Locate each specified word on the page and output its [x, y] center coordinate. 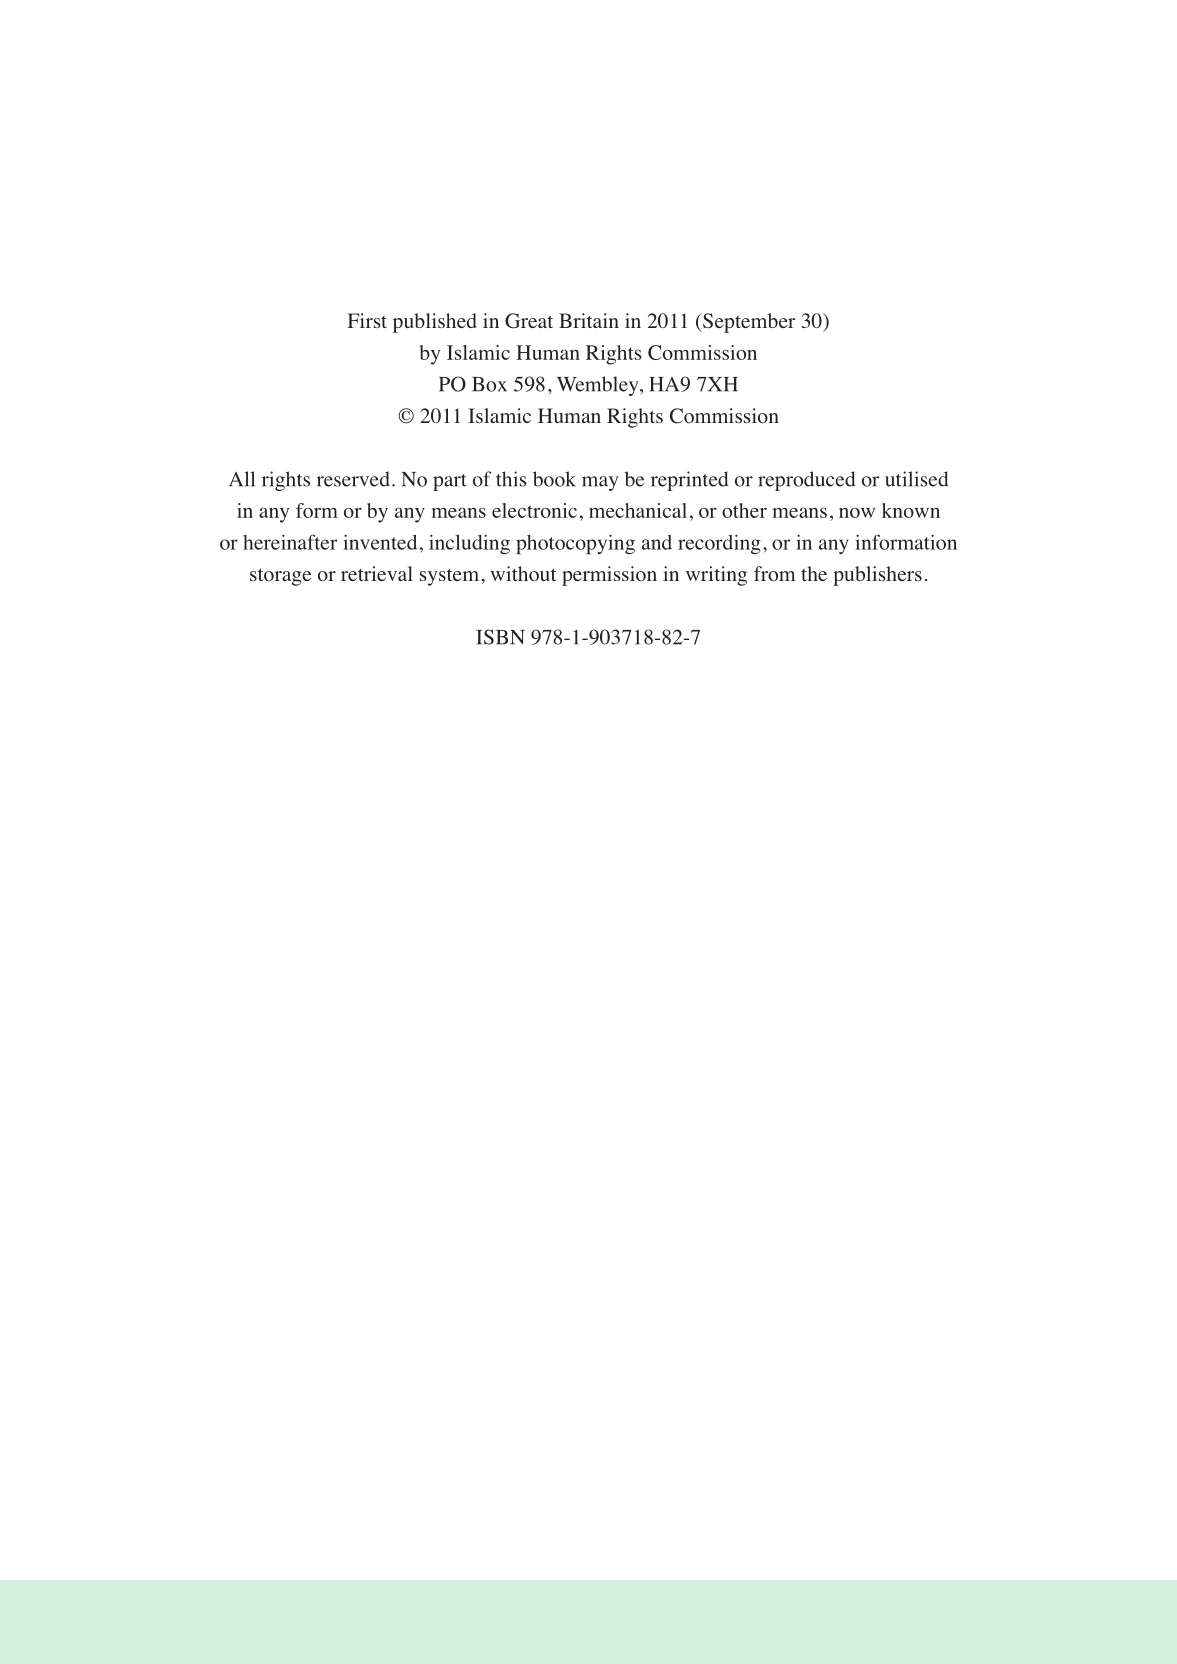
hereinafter [290, 542]
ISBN [500, 637]
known [911, 510]
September [748, 323]
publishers [877, 576]
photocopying [575, 545]
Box [489, 384]
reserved [353, 479]
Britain [589, 320]
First [367, 320]
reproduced [807, 481]
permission [609, 576]
